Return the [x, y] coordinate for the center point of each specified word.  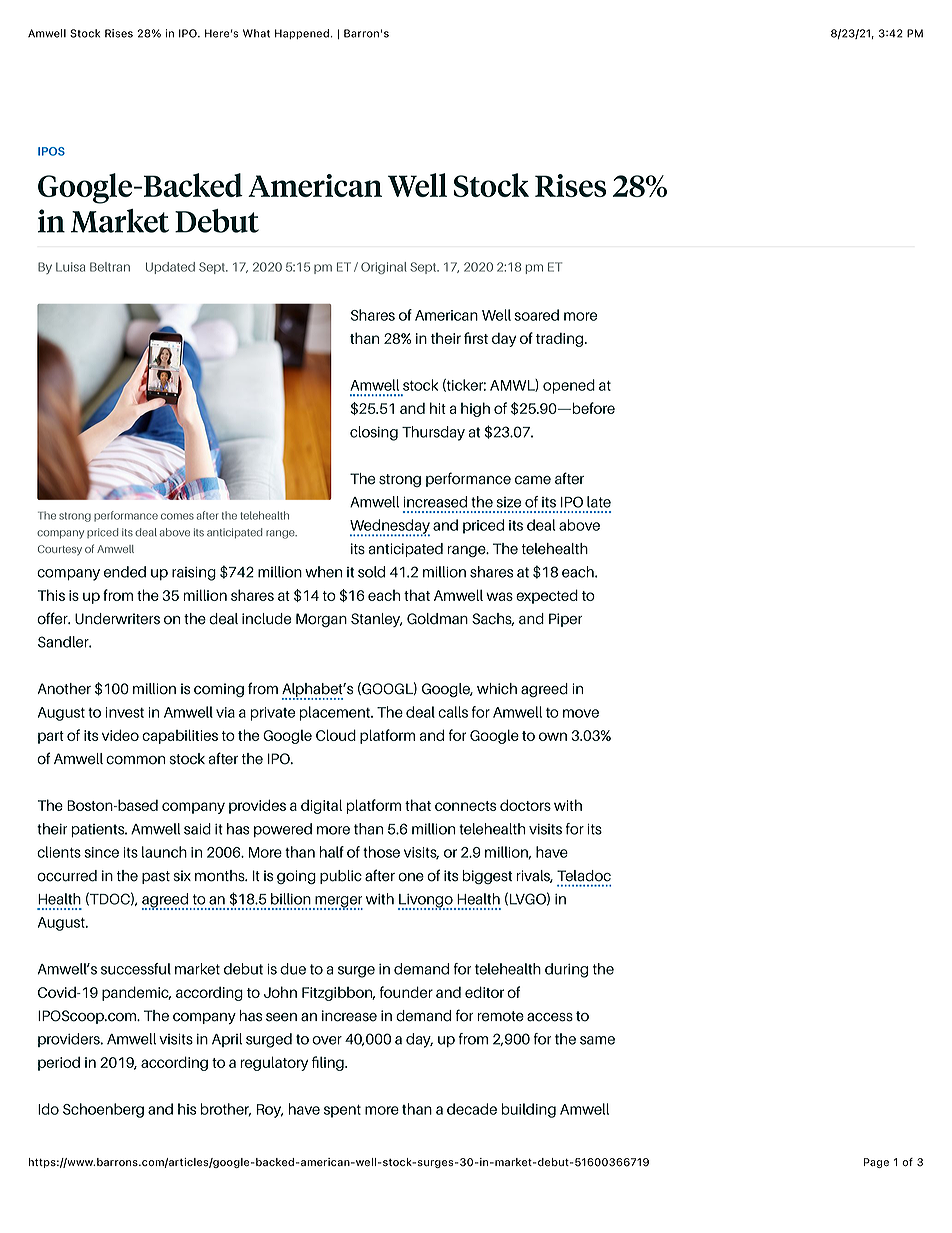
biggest [487, 877]
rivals [535, 876]
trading [561, 340]
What [256, 33]
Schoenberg [103, 1110]
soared [536, 315]
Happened [302, 34]
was [499, 596]
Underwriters [117, 619]
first [476, 338]
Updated [170, 268]
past [156, 877]
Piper [566, 620]
